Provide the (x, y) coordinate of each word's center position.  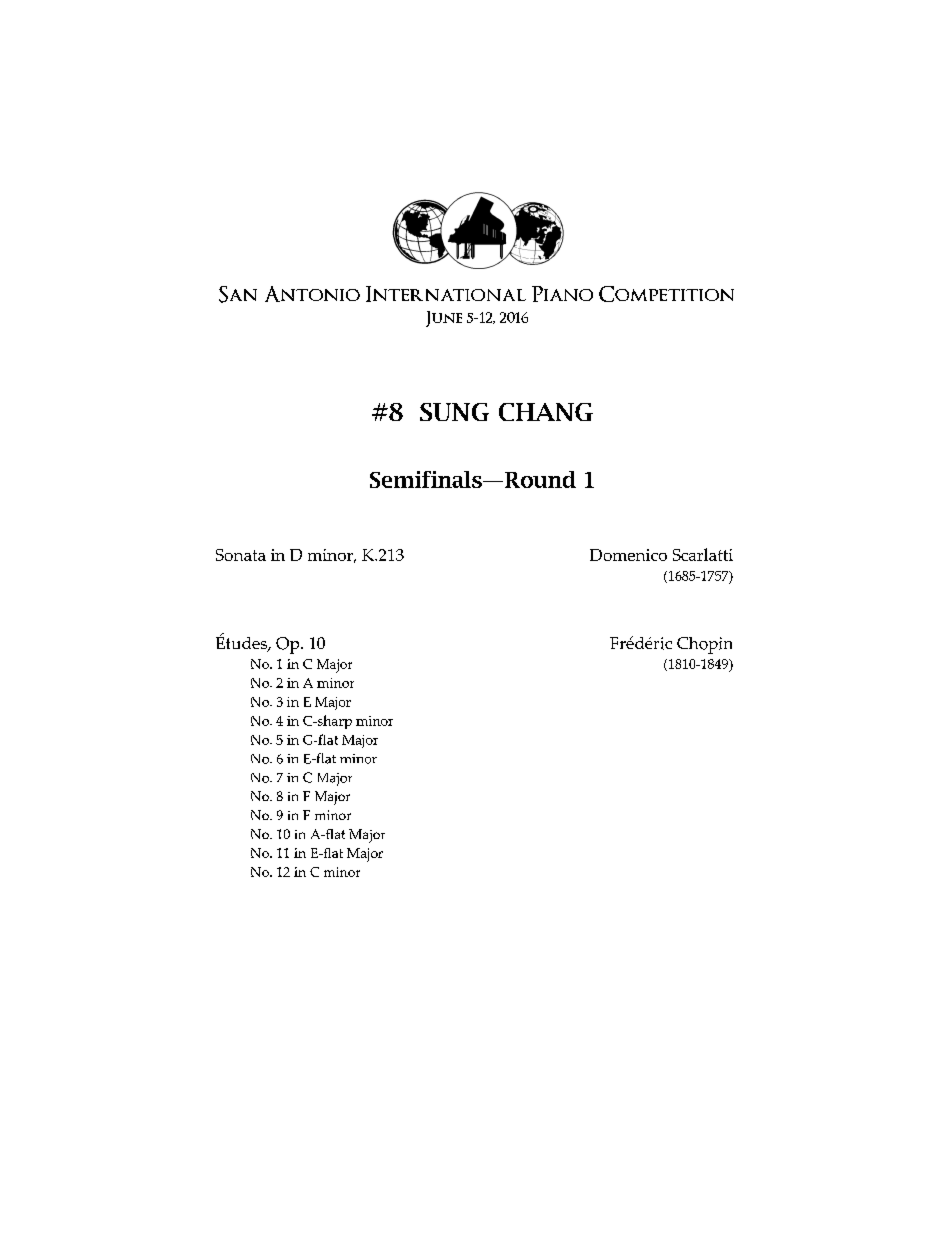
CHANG (546, 412)
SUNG (454, 412)
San (238, 294)
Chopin (704, 645)
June (444, 319)
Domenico (628, 555)
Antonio (312, 294)
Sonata (241, 555)
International (446, 294)
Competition (666, 294)
